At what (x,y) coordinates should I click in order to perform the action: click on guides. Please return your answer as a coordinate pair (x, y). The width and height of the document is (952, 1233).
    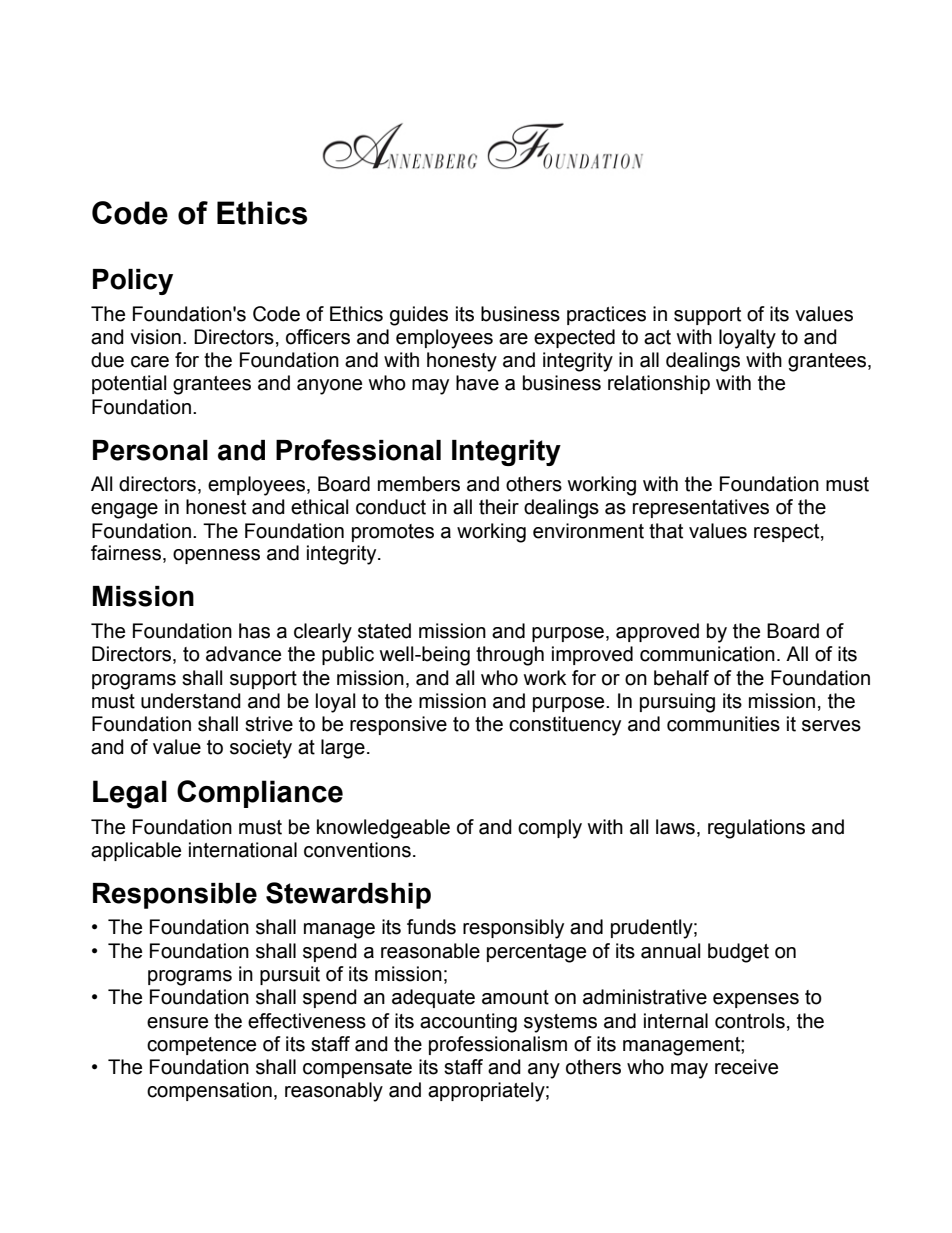
    Looking at the image, I should click on (419, 316).
